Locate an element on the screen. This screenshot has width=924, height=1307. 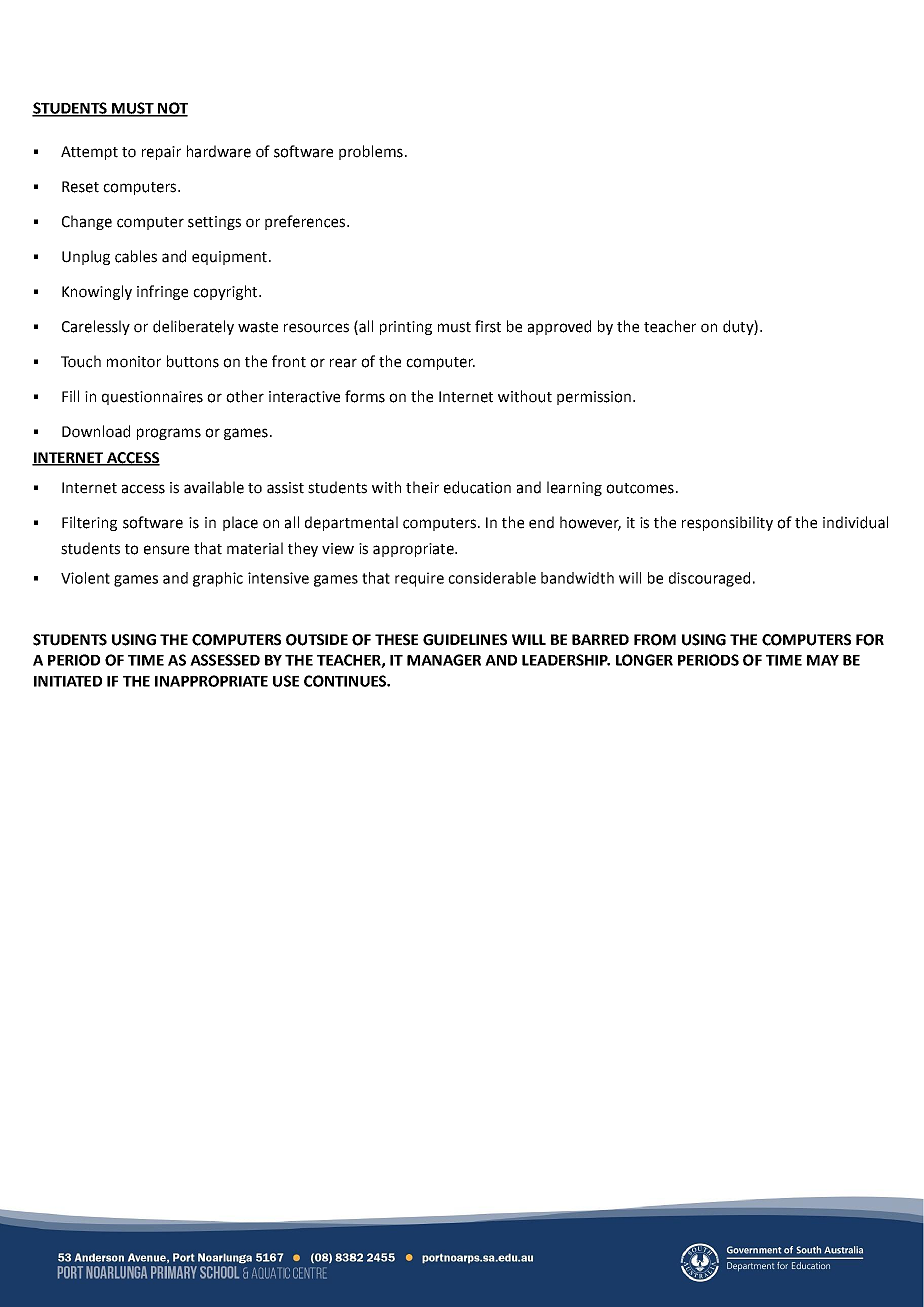
questionnaires is located at coordinates (152, 398).
